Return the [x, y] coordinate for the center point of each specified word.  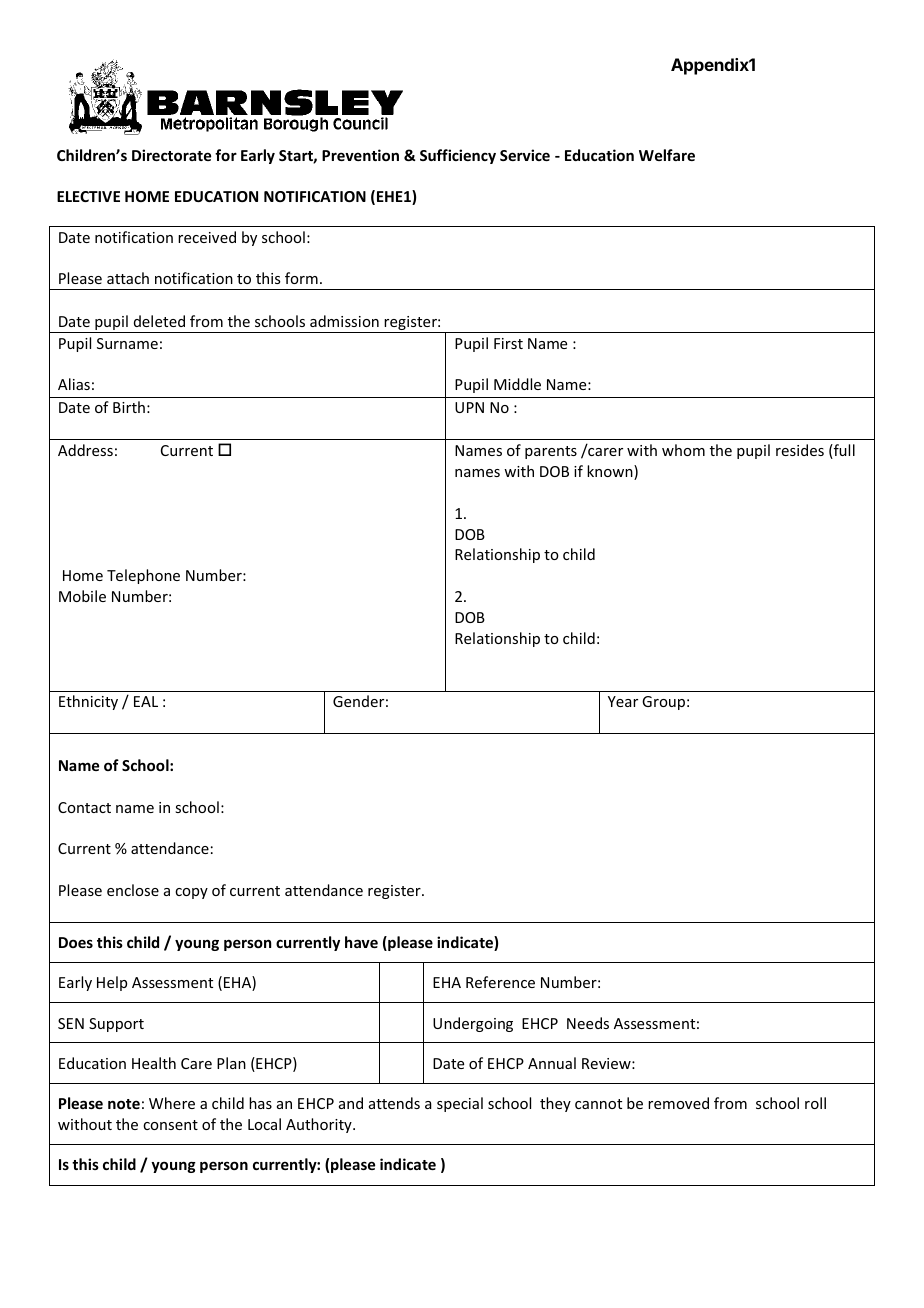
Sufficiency [458, 156]
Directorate [171, 155]
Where [172, 1103]
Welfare [667, 155]
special [460, 1104]
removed [678, 1103]
